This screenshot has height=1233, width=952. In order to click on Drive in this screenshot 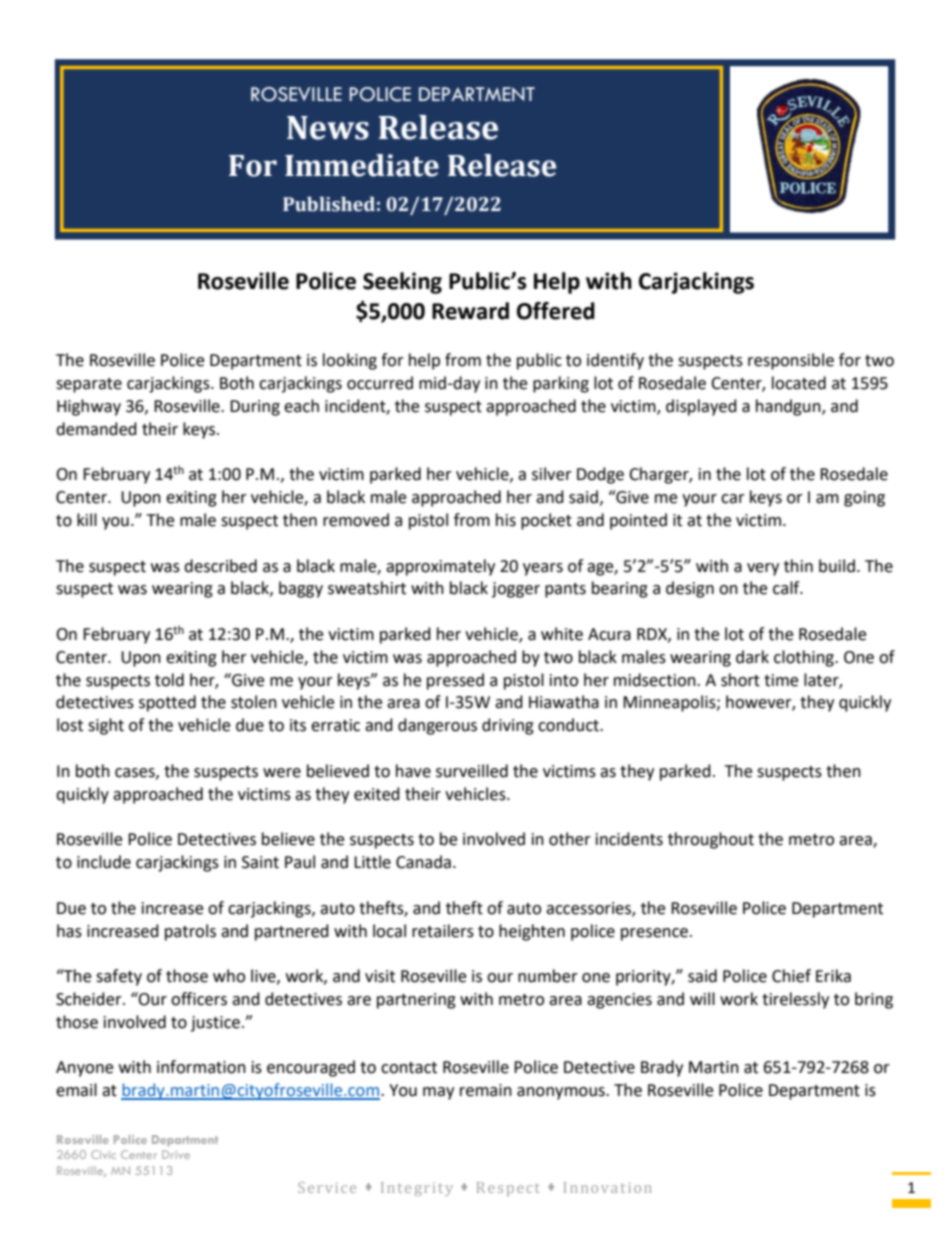, I will do `click(176, 1154)`.
